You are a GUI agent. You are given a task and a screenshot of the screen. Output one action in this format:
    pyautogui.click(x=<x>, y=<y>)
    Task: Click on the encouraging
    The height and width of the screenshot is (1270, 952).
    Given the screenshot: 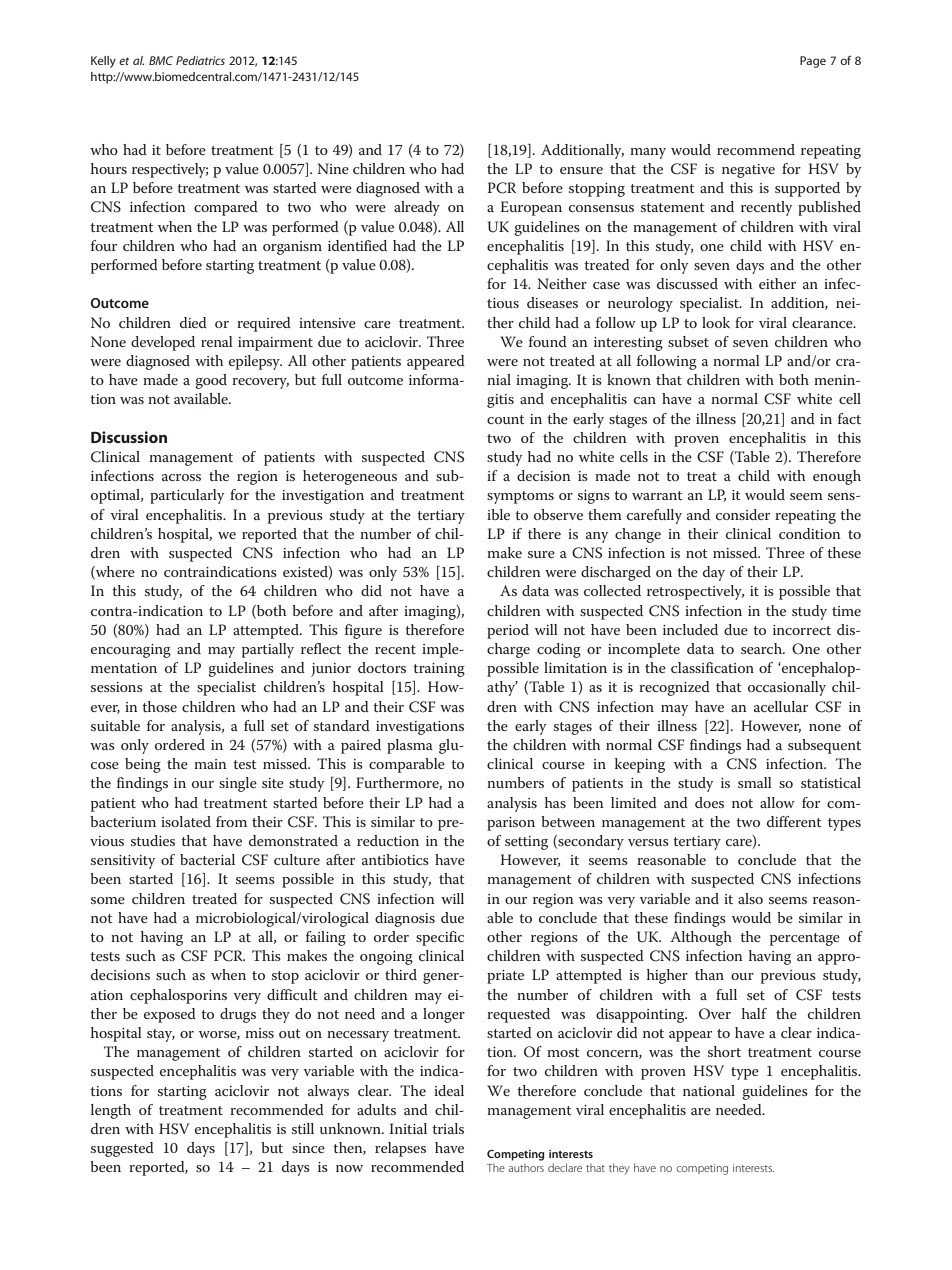 What is the action you would take?
    pyautogui.click(x=131, y=651)
